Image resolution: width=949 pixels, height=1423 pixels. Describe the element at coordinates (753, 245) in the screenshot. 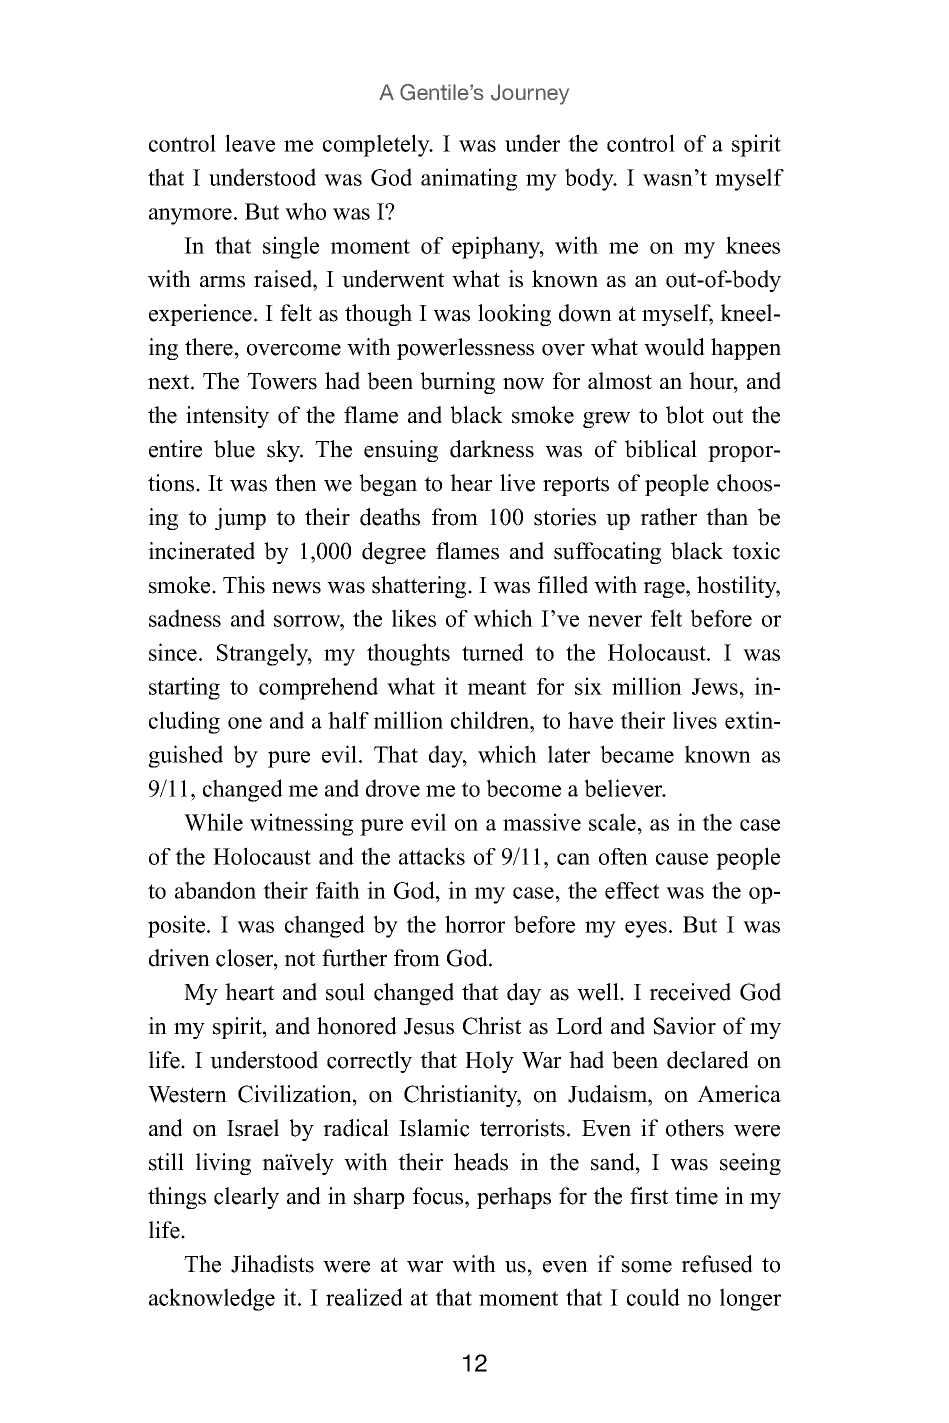

I see `knees` at that location.
